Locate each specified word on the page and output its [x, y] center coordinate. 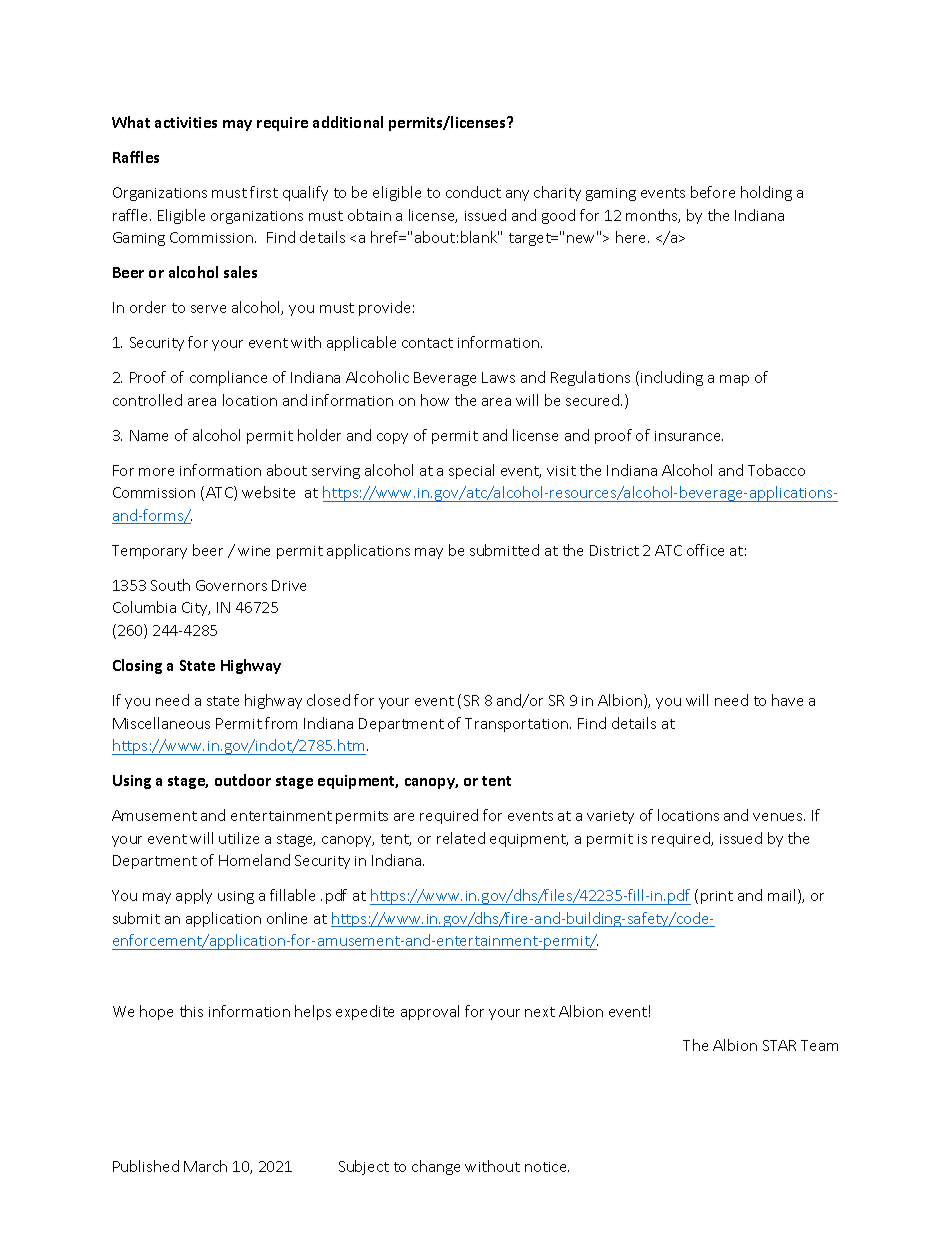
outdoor [243, 780]
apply [194, 896]
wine [254, 551]
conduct [473, 192]
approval [430, 1012]
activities [186, 122]
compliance [228, 378]
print [717, 897]
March [205, 1166]
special [471, 471]
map [734, 380]
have [787, 700]
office [705, 550]
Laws [498, 377]
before [713, 192]
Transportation [518, 725]
